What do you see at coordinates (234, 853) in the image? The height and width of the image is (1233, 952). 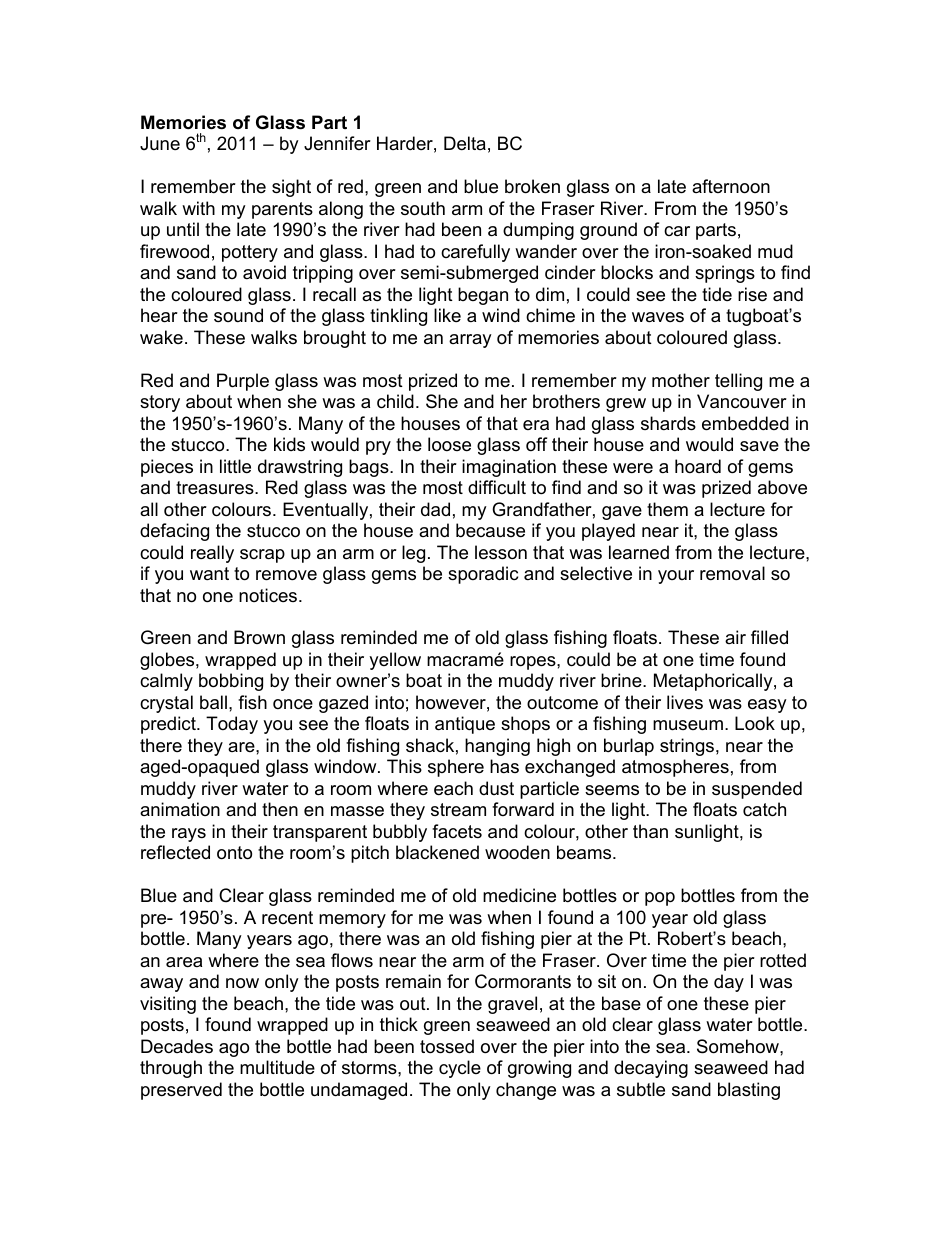 I see `onto` at bounding box center [234, 853].
